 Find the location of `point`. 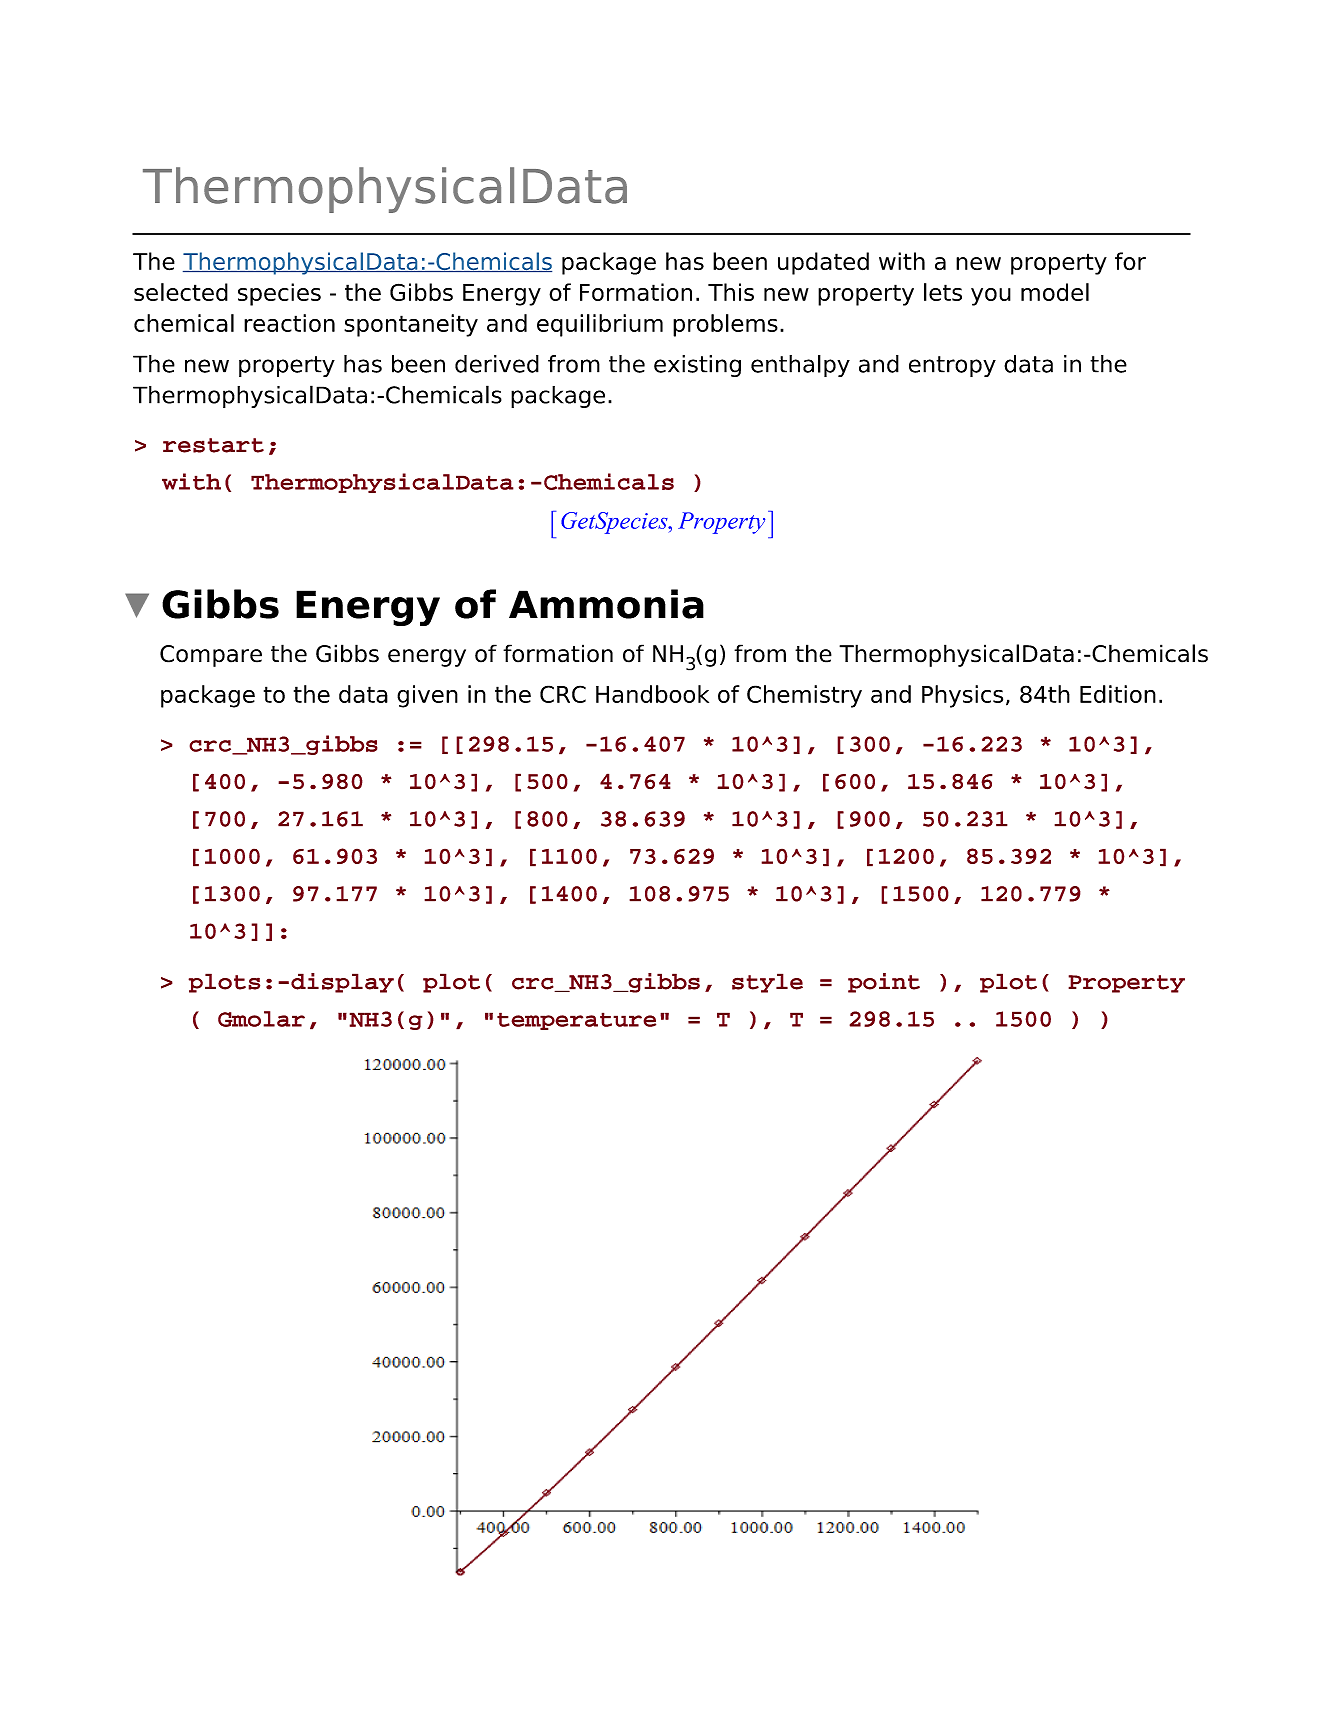

point is located at coordinates (884, 983).
